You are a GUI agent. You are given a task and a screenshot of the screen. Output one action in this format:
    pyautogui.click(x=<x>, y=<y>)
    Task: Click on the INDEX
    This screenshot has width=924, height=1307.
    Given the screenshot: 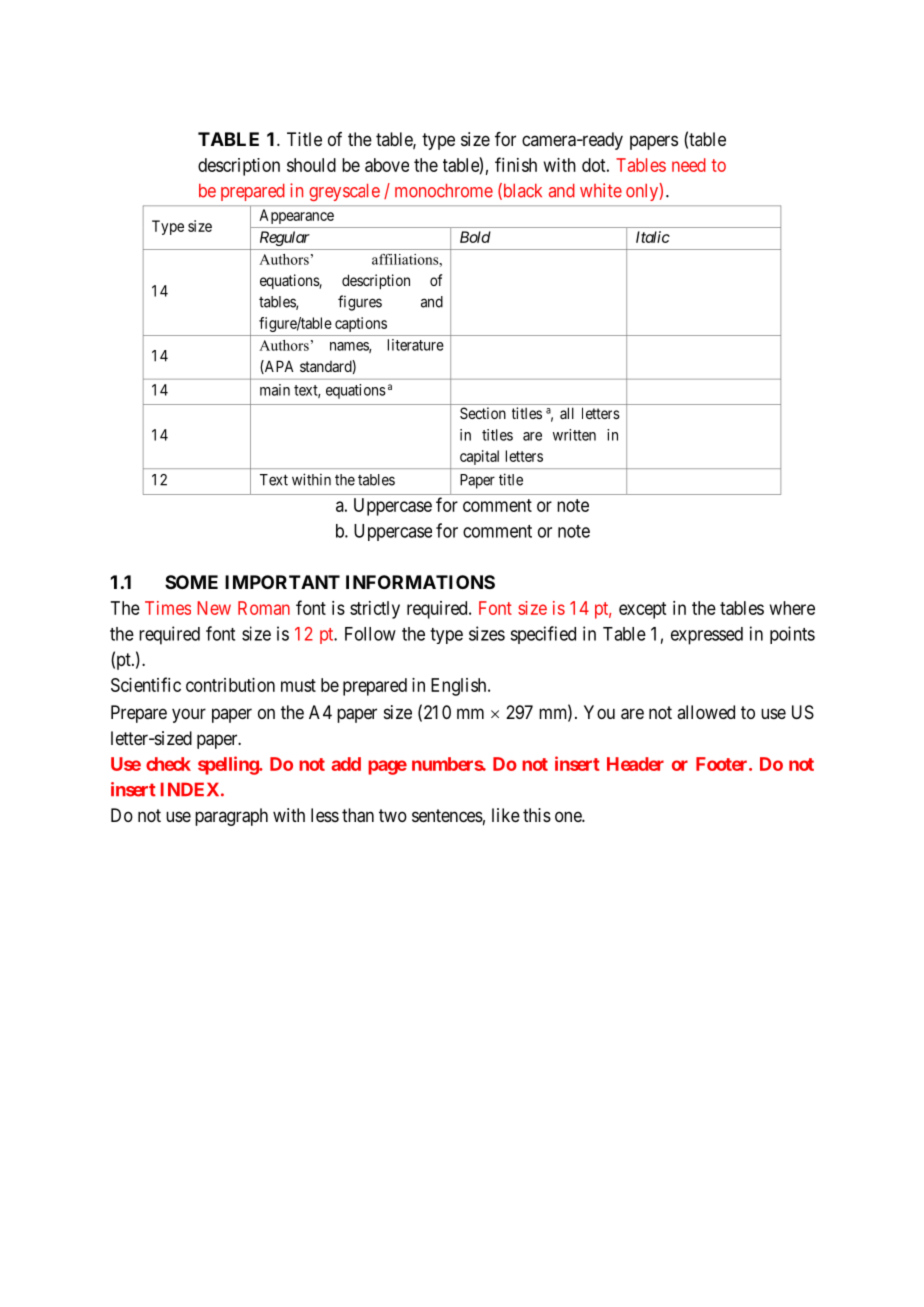 What is the action you would take?
    pyautogui.click(x=190, y=789)
